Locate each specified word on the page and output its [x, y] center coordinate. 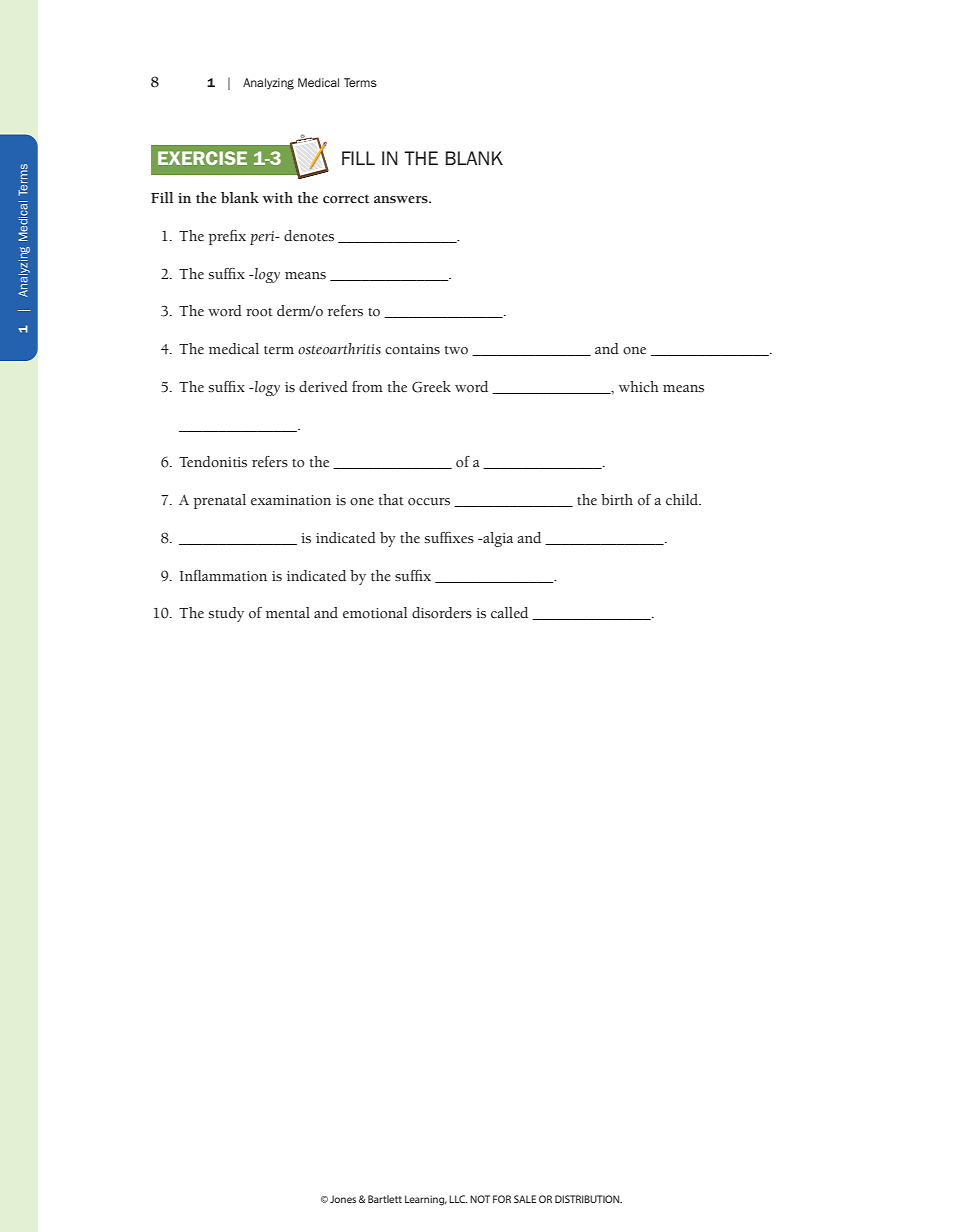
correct [346, 199]
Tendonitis [213, 462]
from [367, 387]
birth [617, 500]
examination [291, 500]
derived [323, 387]
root [259, 312]
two [456, 350]
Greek [431, 387]
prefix [227, 237]
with [278, 197]
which [639, 387]
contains [412, 349]
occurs [429, 502]
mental [288, 613]
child [683, 499]
